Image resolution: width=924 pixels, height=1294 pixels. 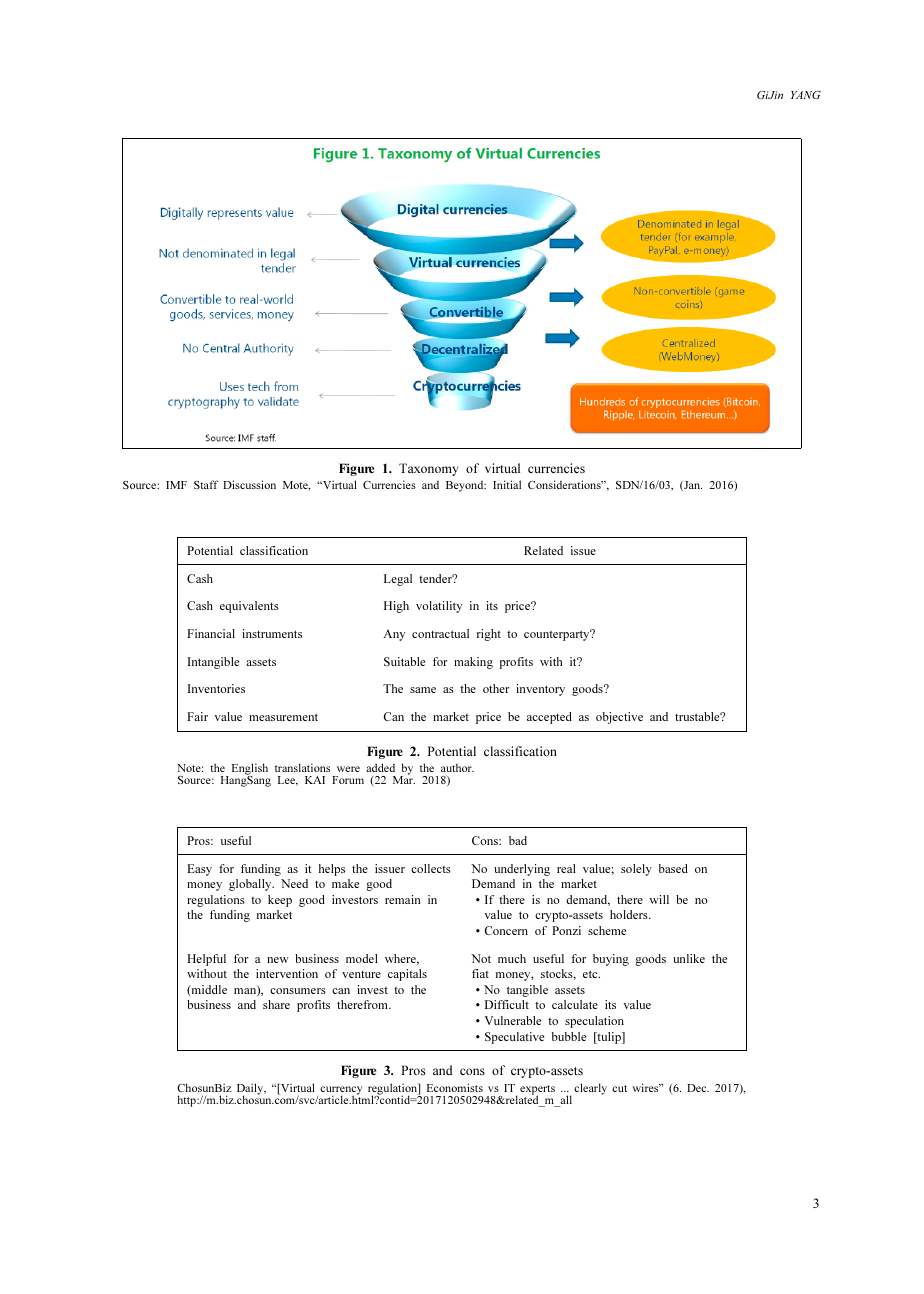 What do you see at coordinates (251, 885) in the screenshot?
I see `globally` at bounding box center [251, 885].
